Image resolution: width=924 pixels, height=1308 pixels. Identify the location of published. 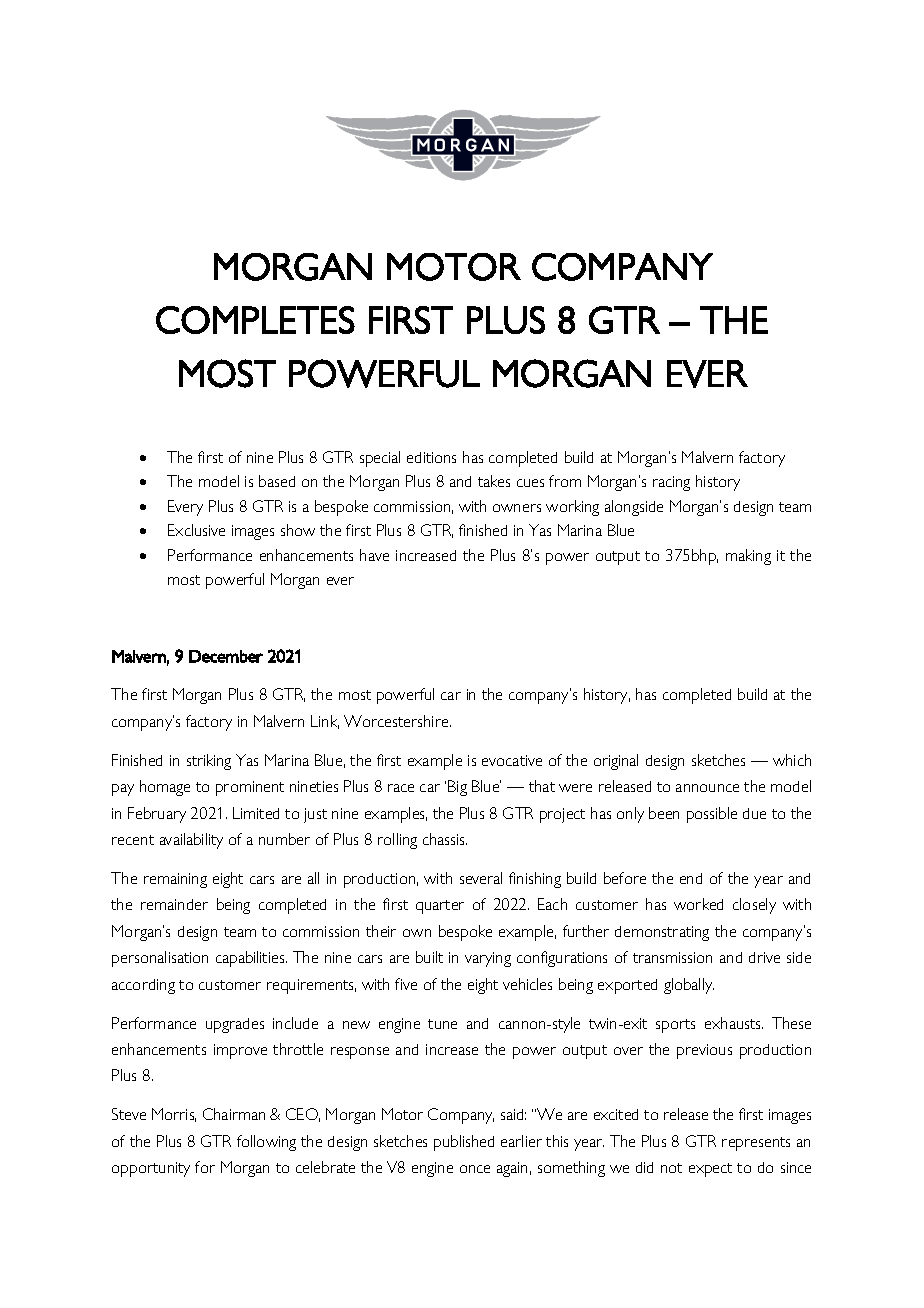
(464, 1143).
